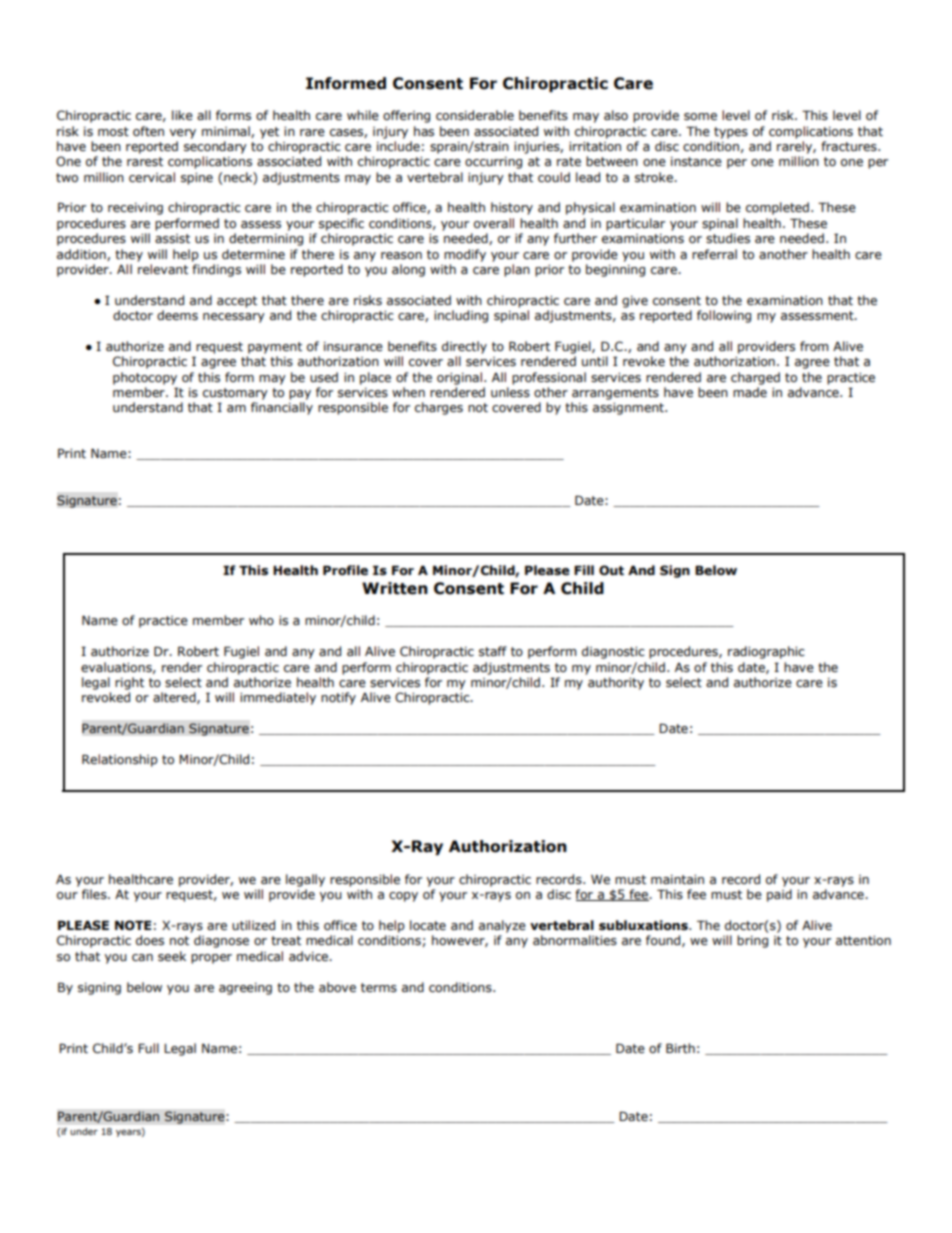 This document has height=1233, width=952. I want to click on deems, so click(177, 315).
